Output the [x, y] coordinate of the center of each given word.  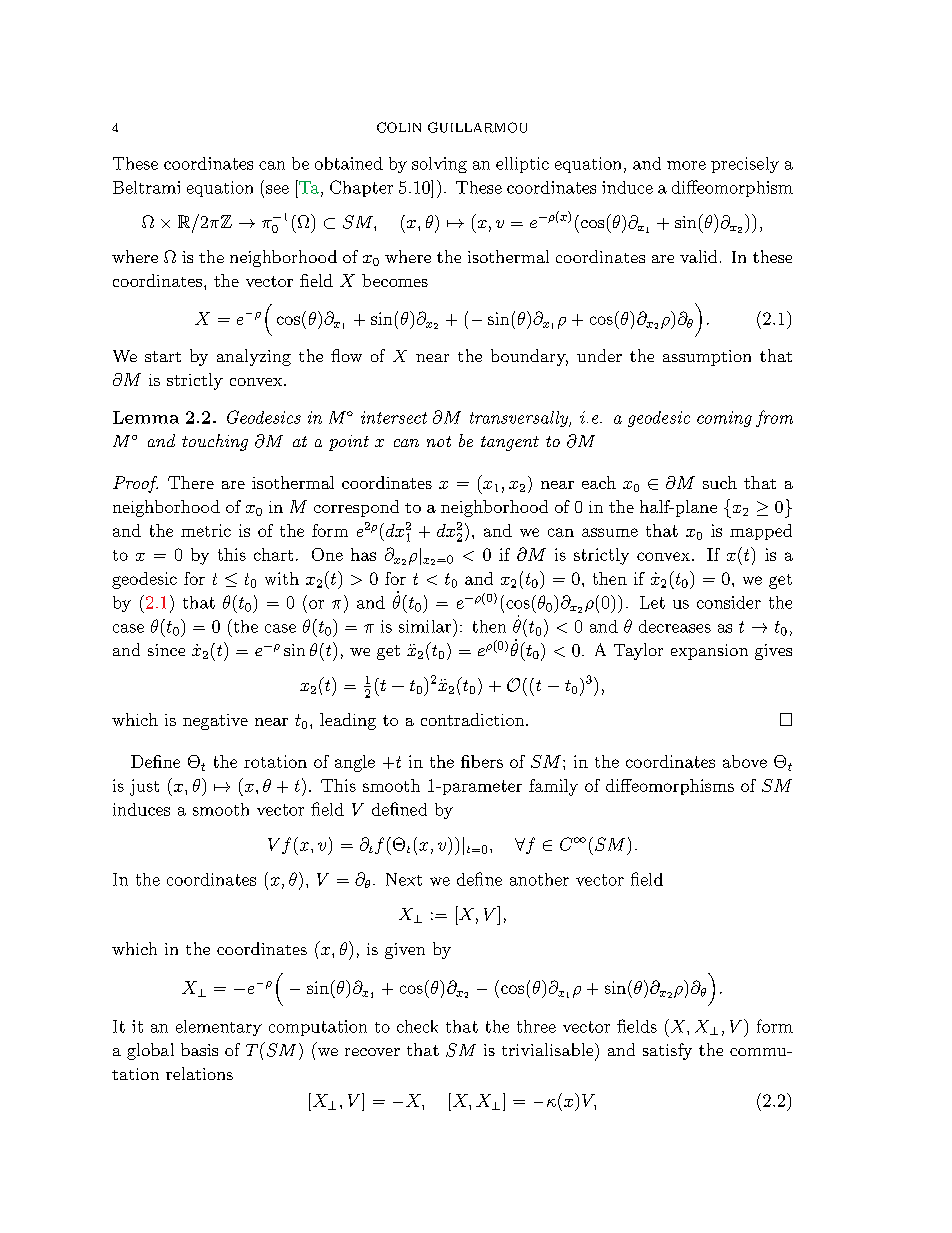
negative [215, 722]
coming [724, 419]
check [417, 1026]
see [277, 189]
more [686, 165]
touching [215, 442]
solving [439, 165]
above [745, 761]
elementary [219, 1028]
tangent [510, 443]
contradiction [474, 719]
